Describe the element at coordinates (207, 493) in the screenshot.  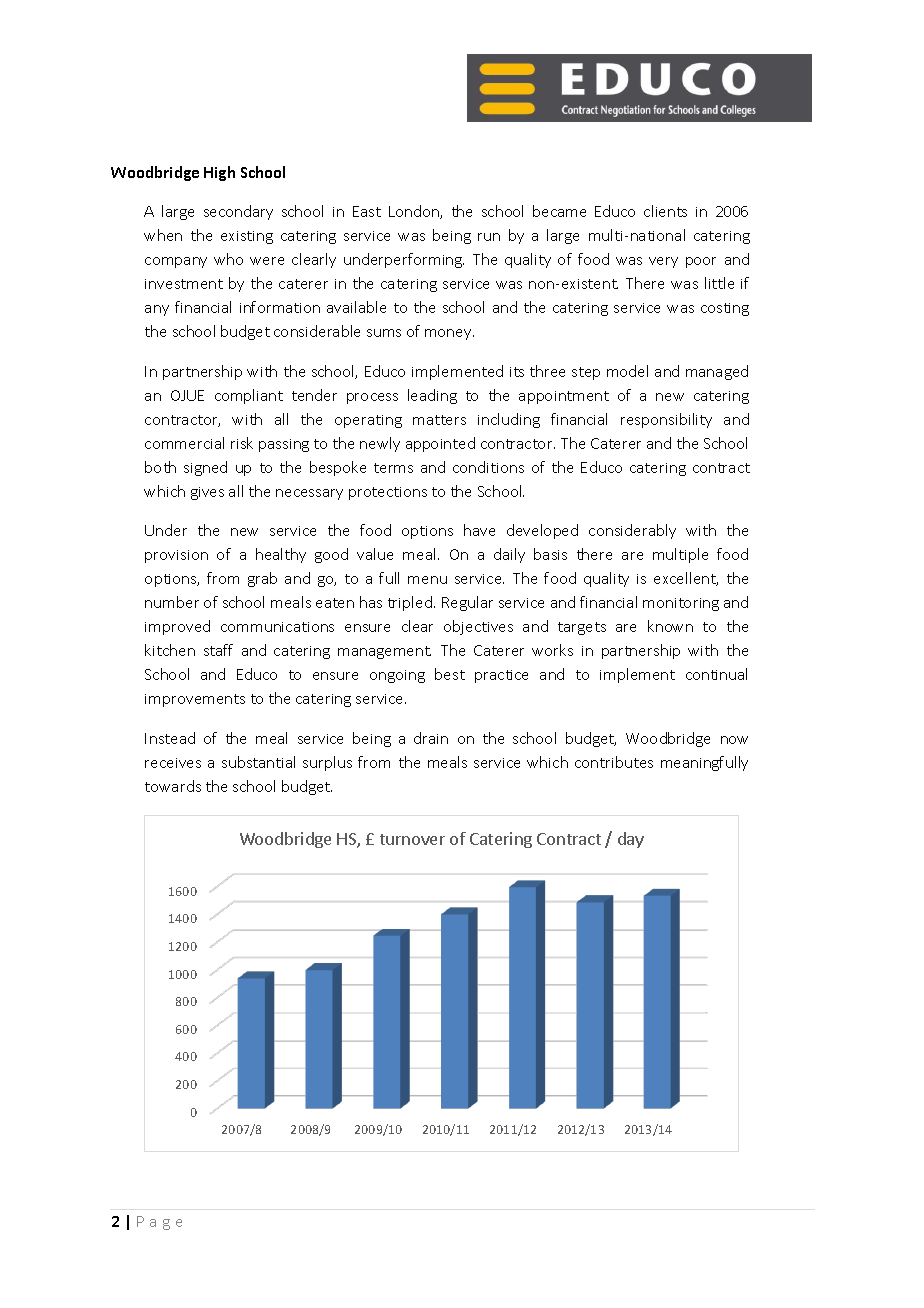
I see `gives` at that location.
